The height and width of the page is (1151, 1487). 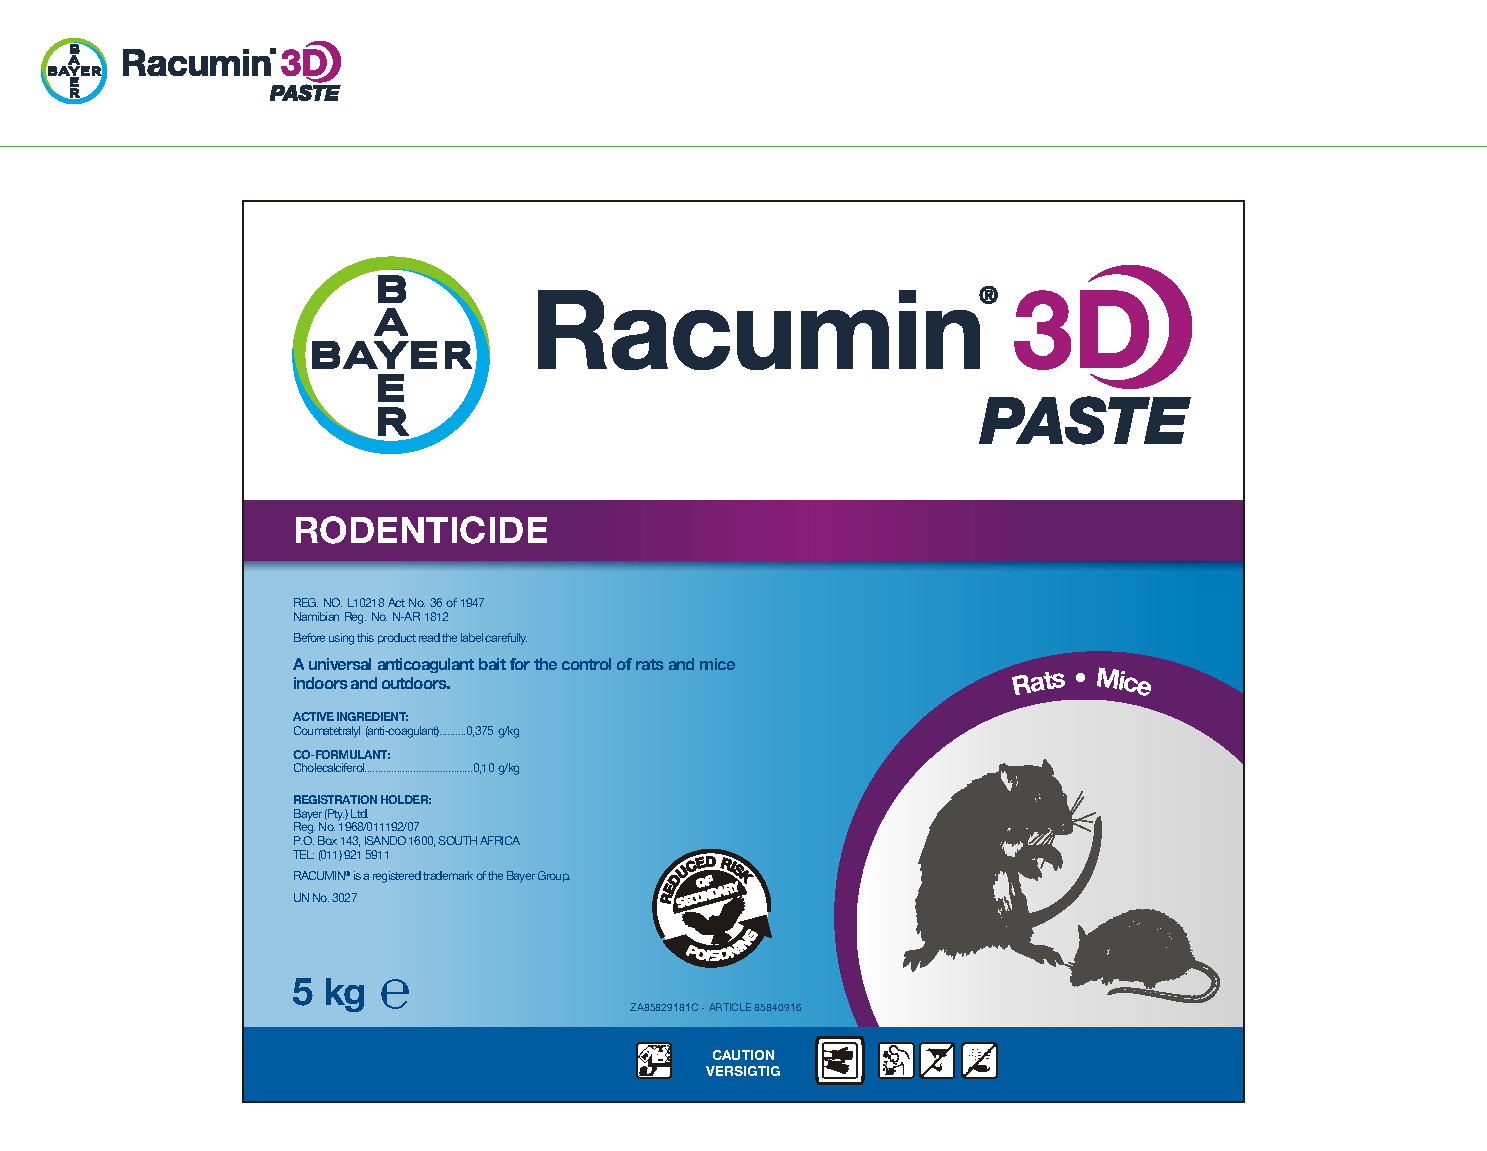 What do you see at coordinates (500, 840) in the page?
I see `AFRICA` at bounding box center [500, 840].
